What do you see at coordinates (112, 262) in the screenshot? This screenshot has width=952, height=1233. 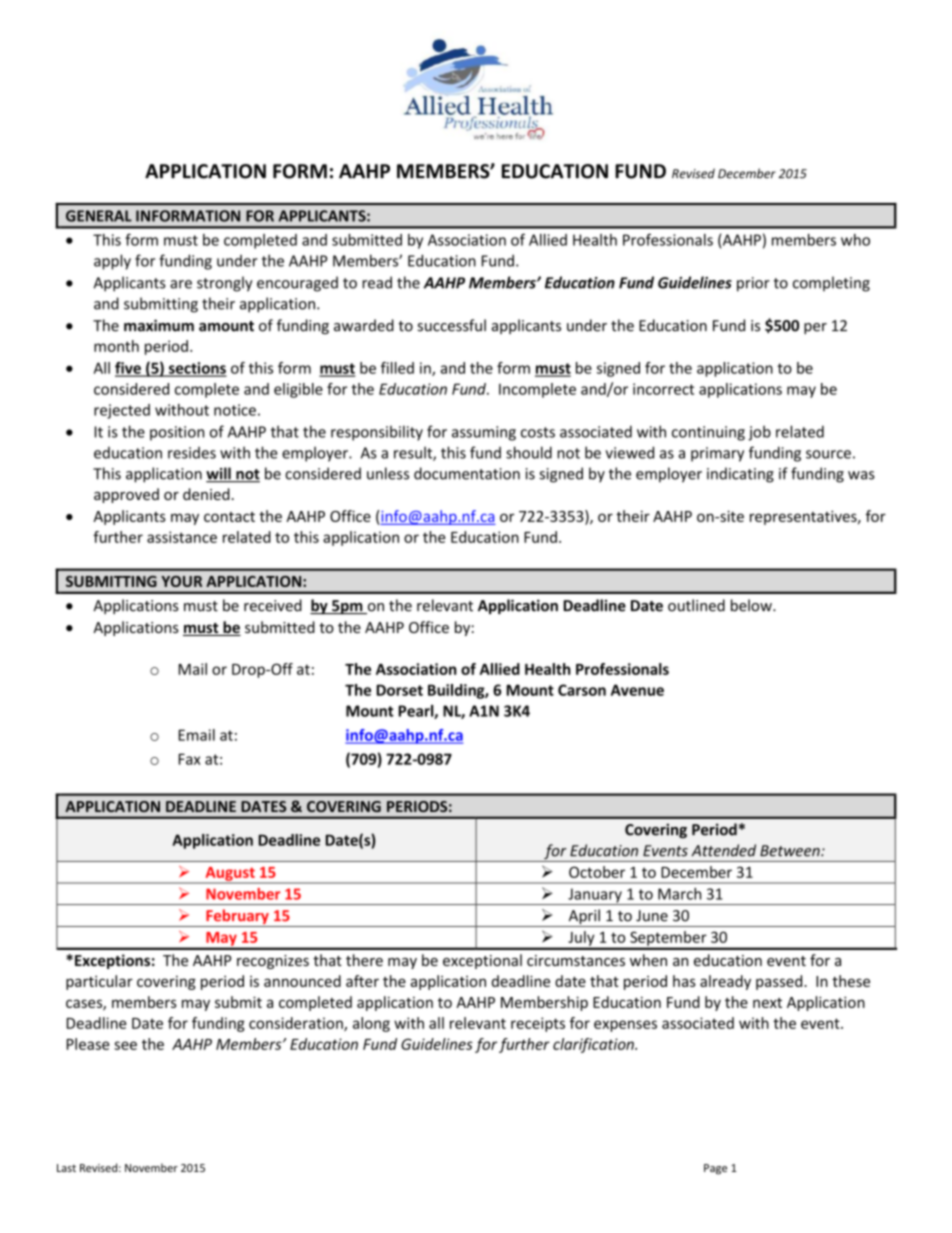 I see `apply` at bounding box center [112, 262].
